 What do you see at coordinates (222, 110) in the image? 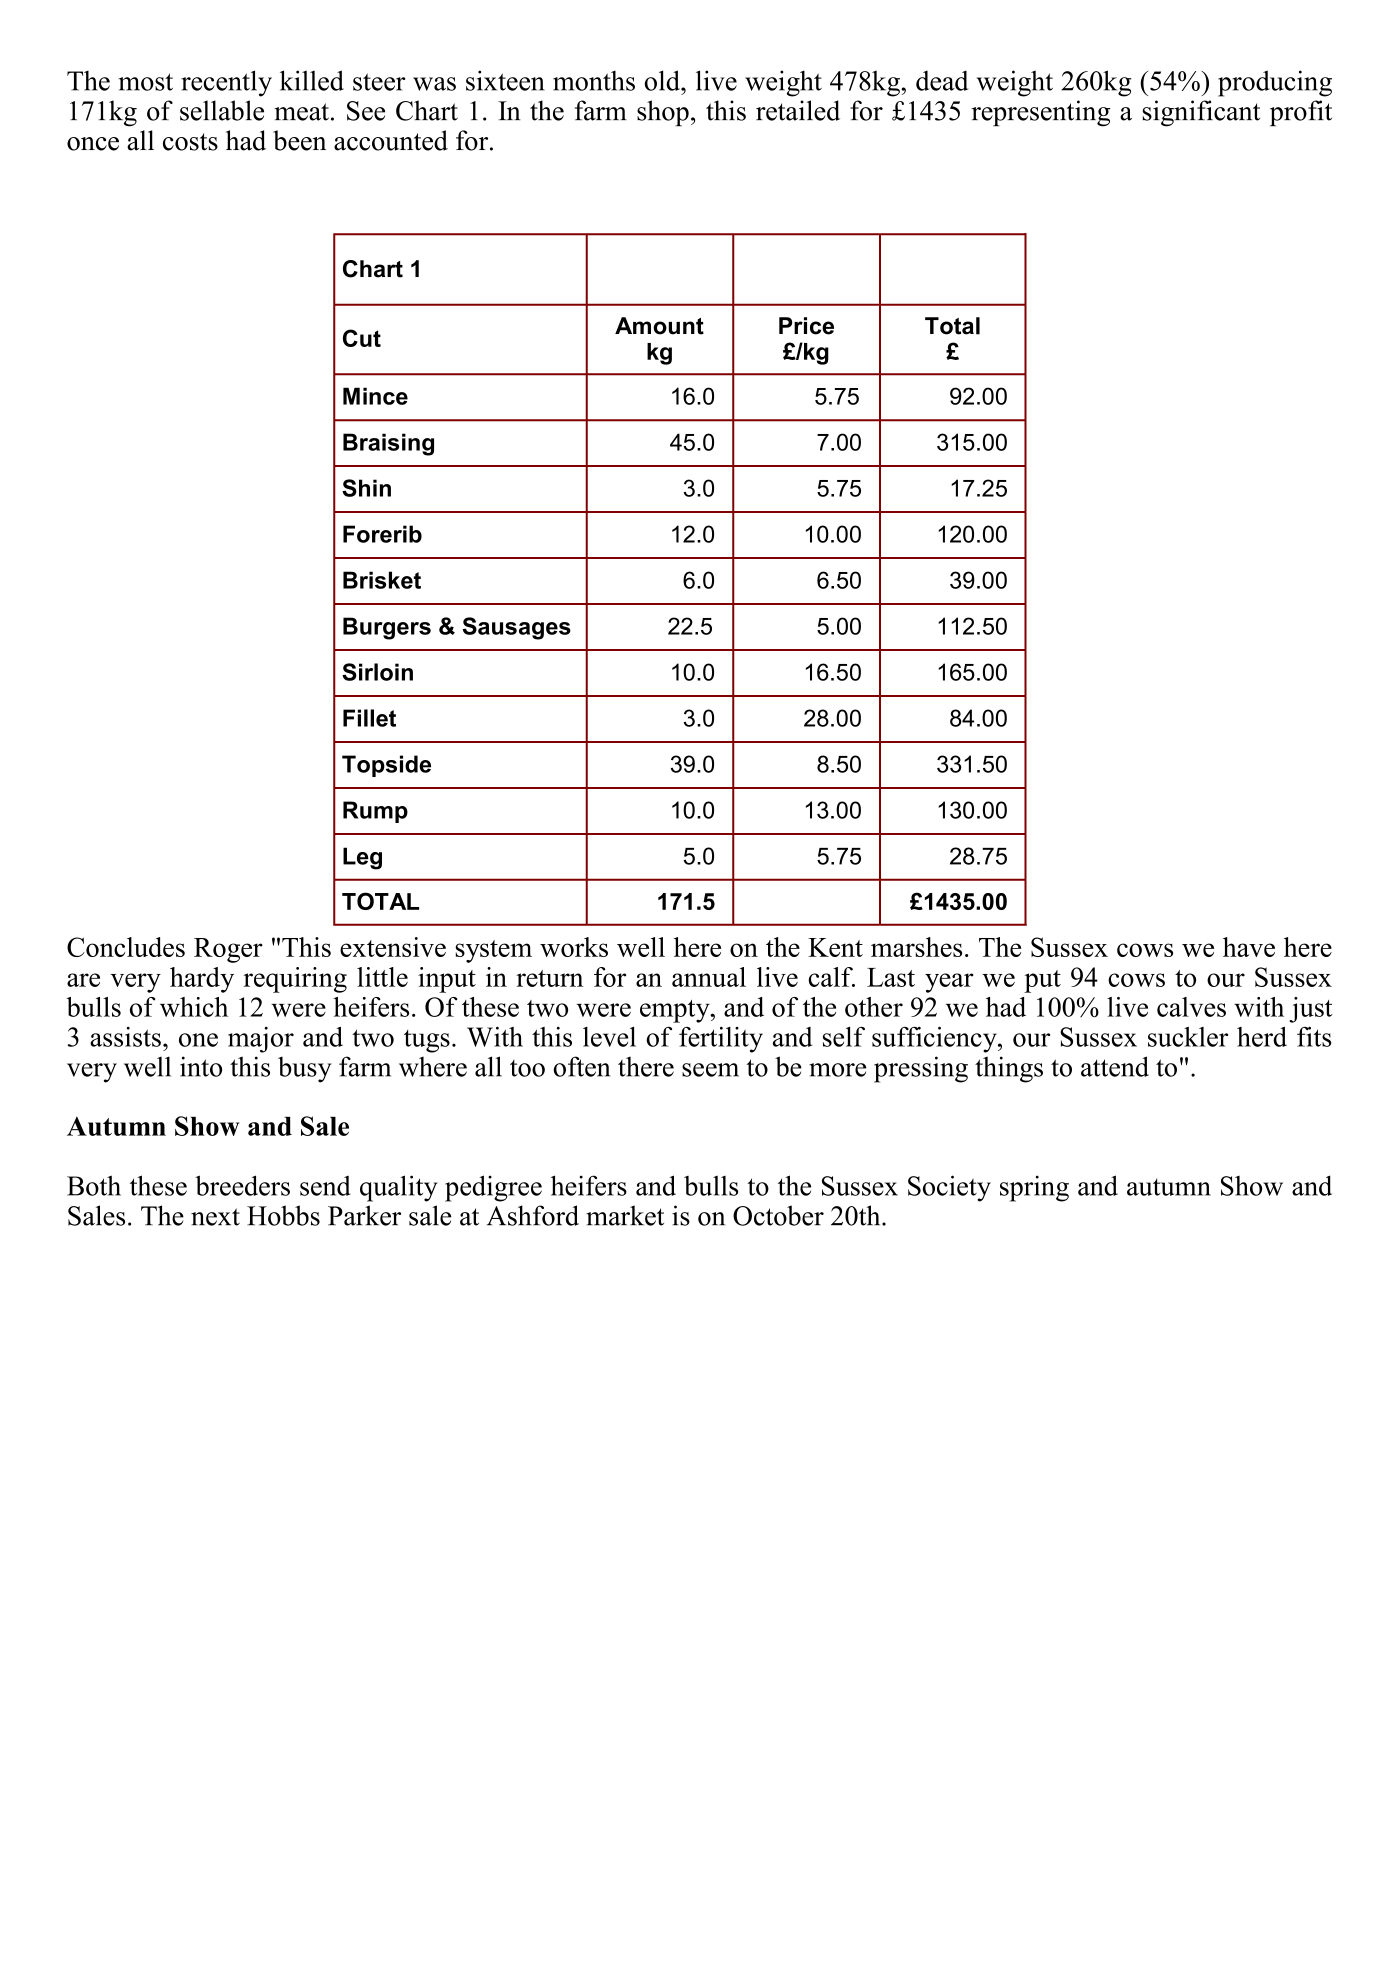
I see `sellable` at bounding box center [222, 110].
